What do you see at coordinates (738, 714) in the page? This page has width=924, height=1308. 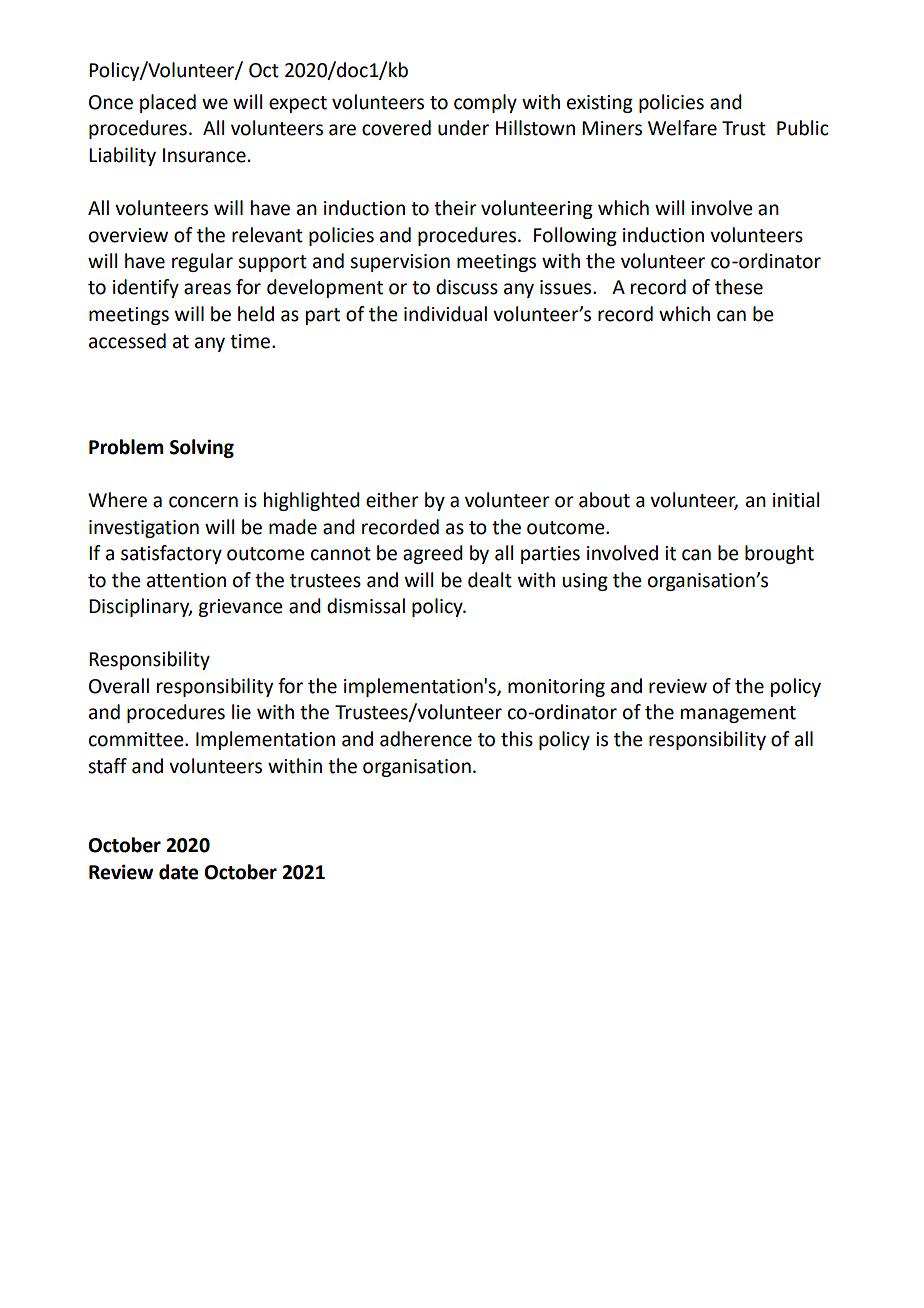 I see `management` at bounding box center [738, 714].
